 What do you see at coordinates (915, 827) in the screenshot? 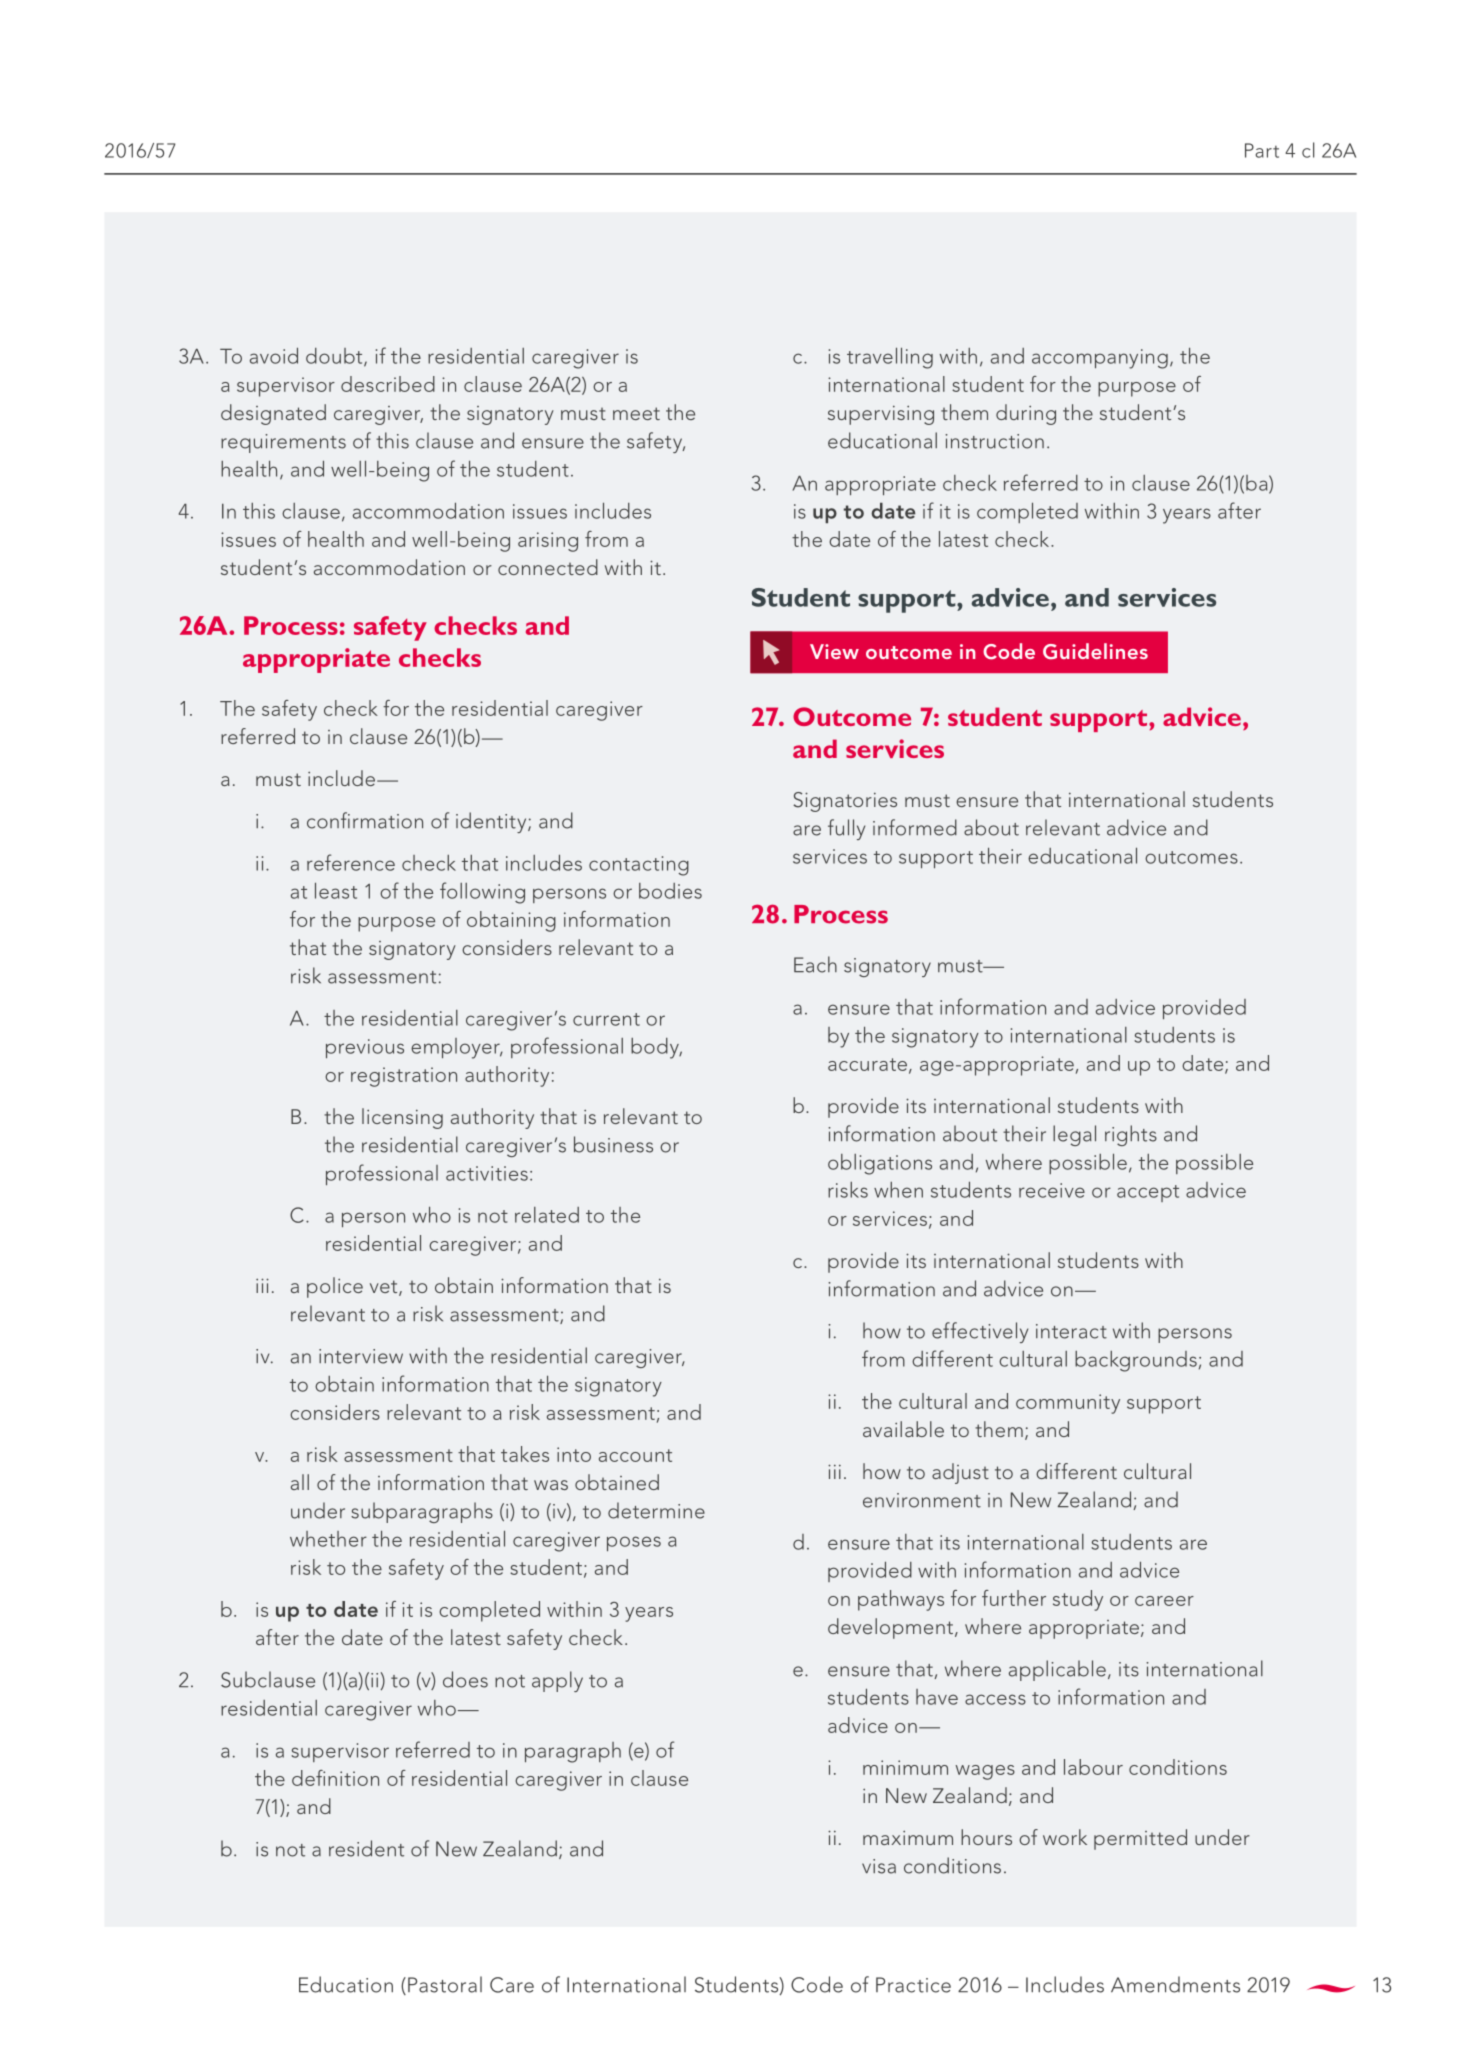
I see `informed` at bounding box center [915, 827].
